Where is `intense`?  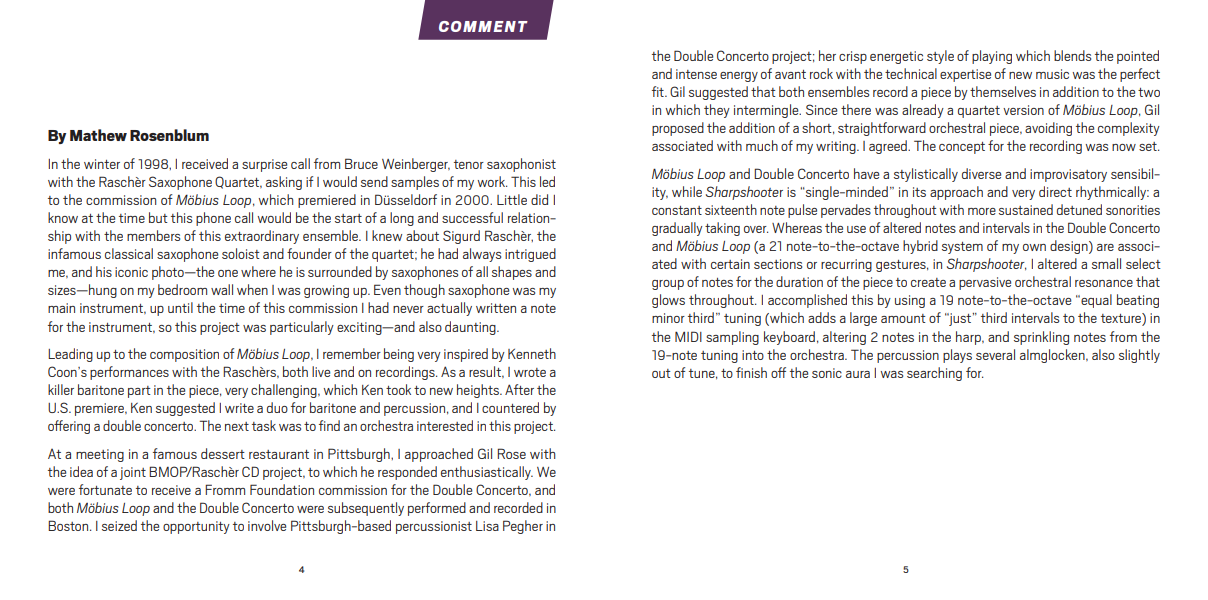 intense is located at coordinates (696, 74).
